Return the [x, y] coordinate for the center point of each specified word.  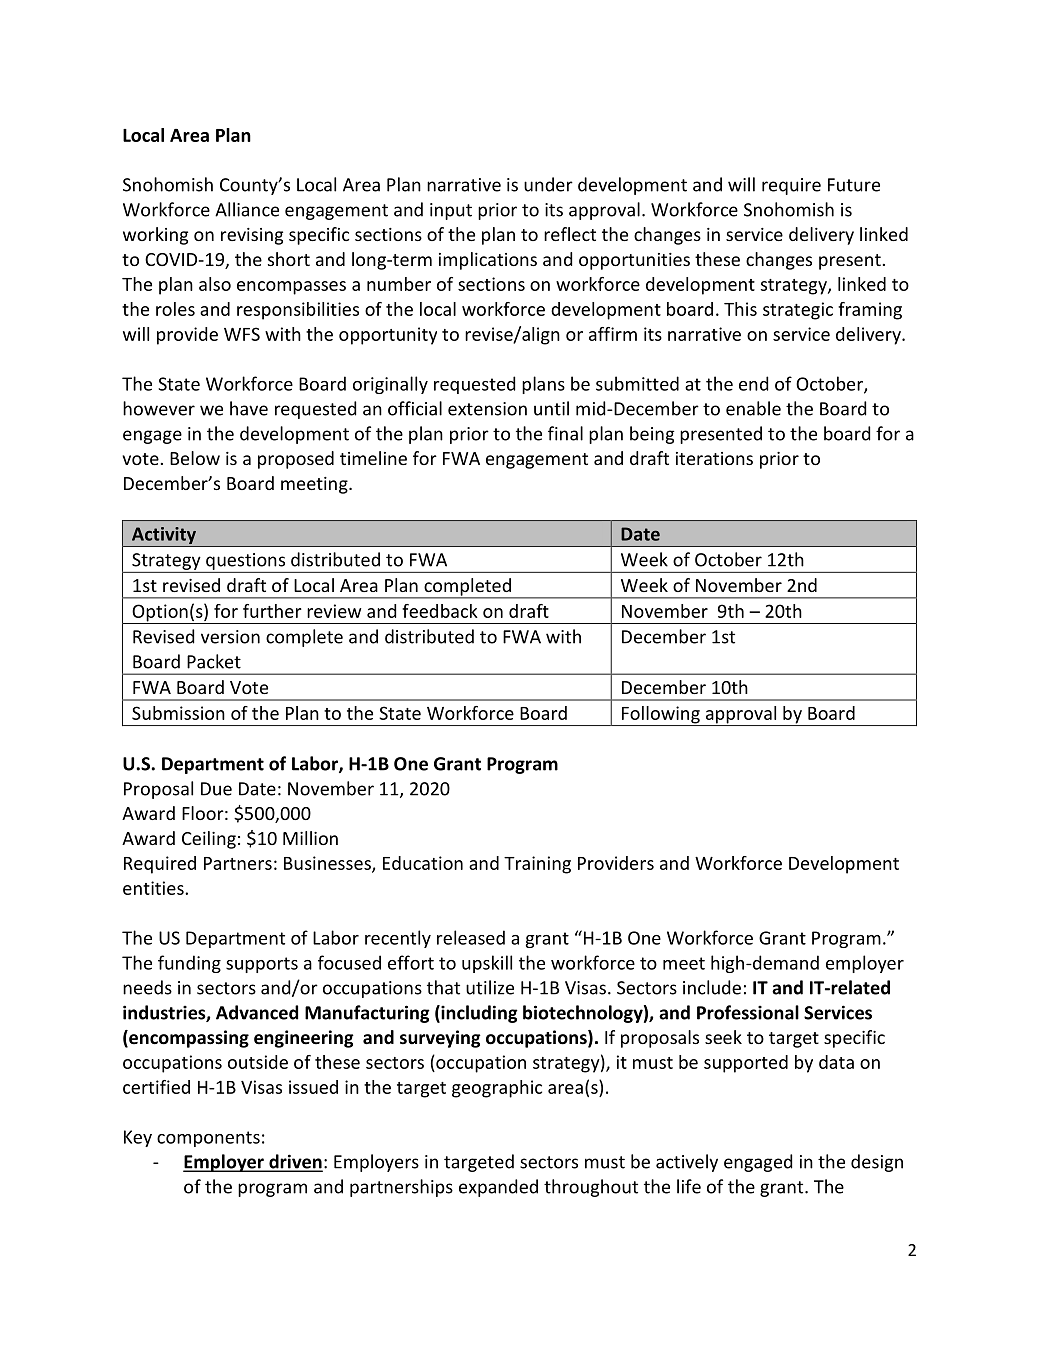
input [451, 211]
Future [854, 185]
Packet [214, 661]
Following [661, 716]
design [877, 1163]
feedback [440, 611]
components [208, 1139]
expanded [498, 1188]
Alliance [247, 209]
